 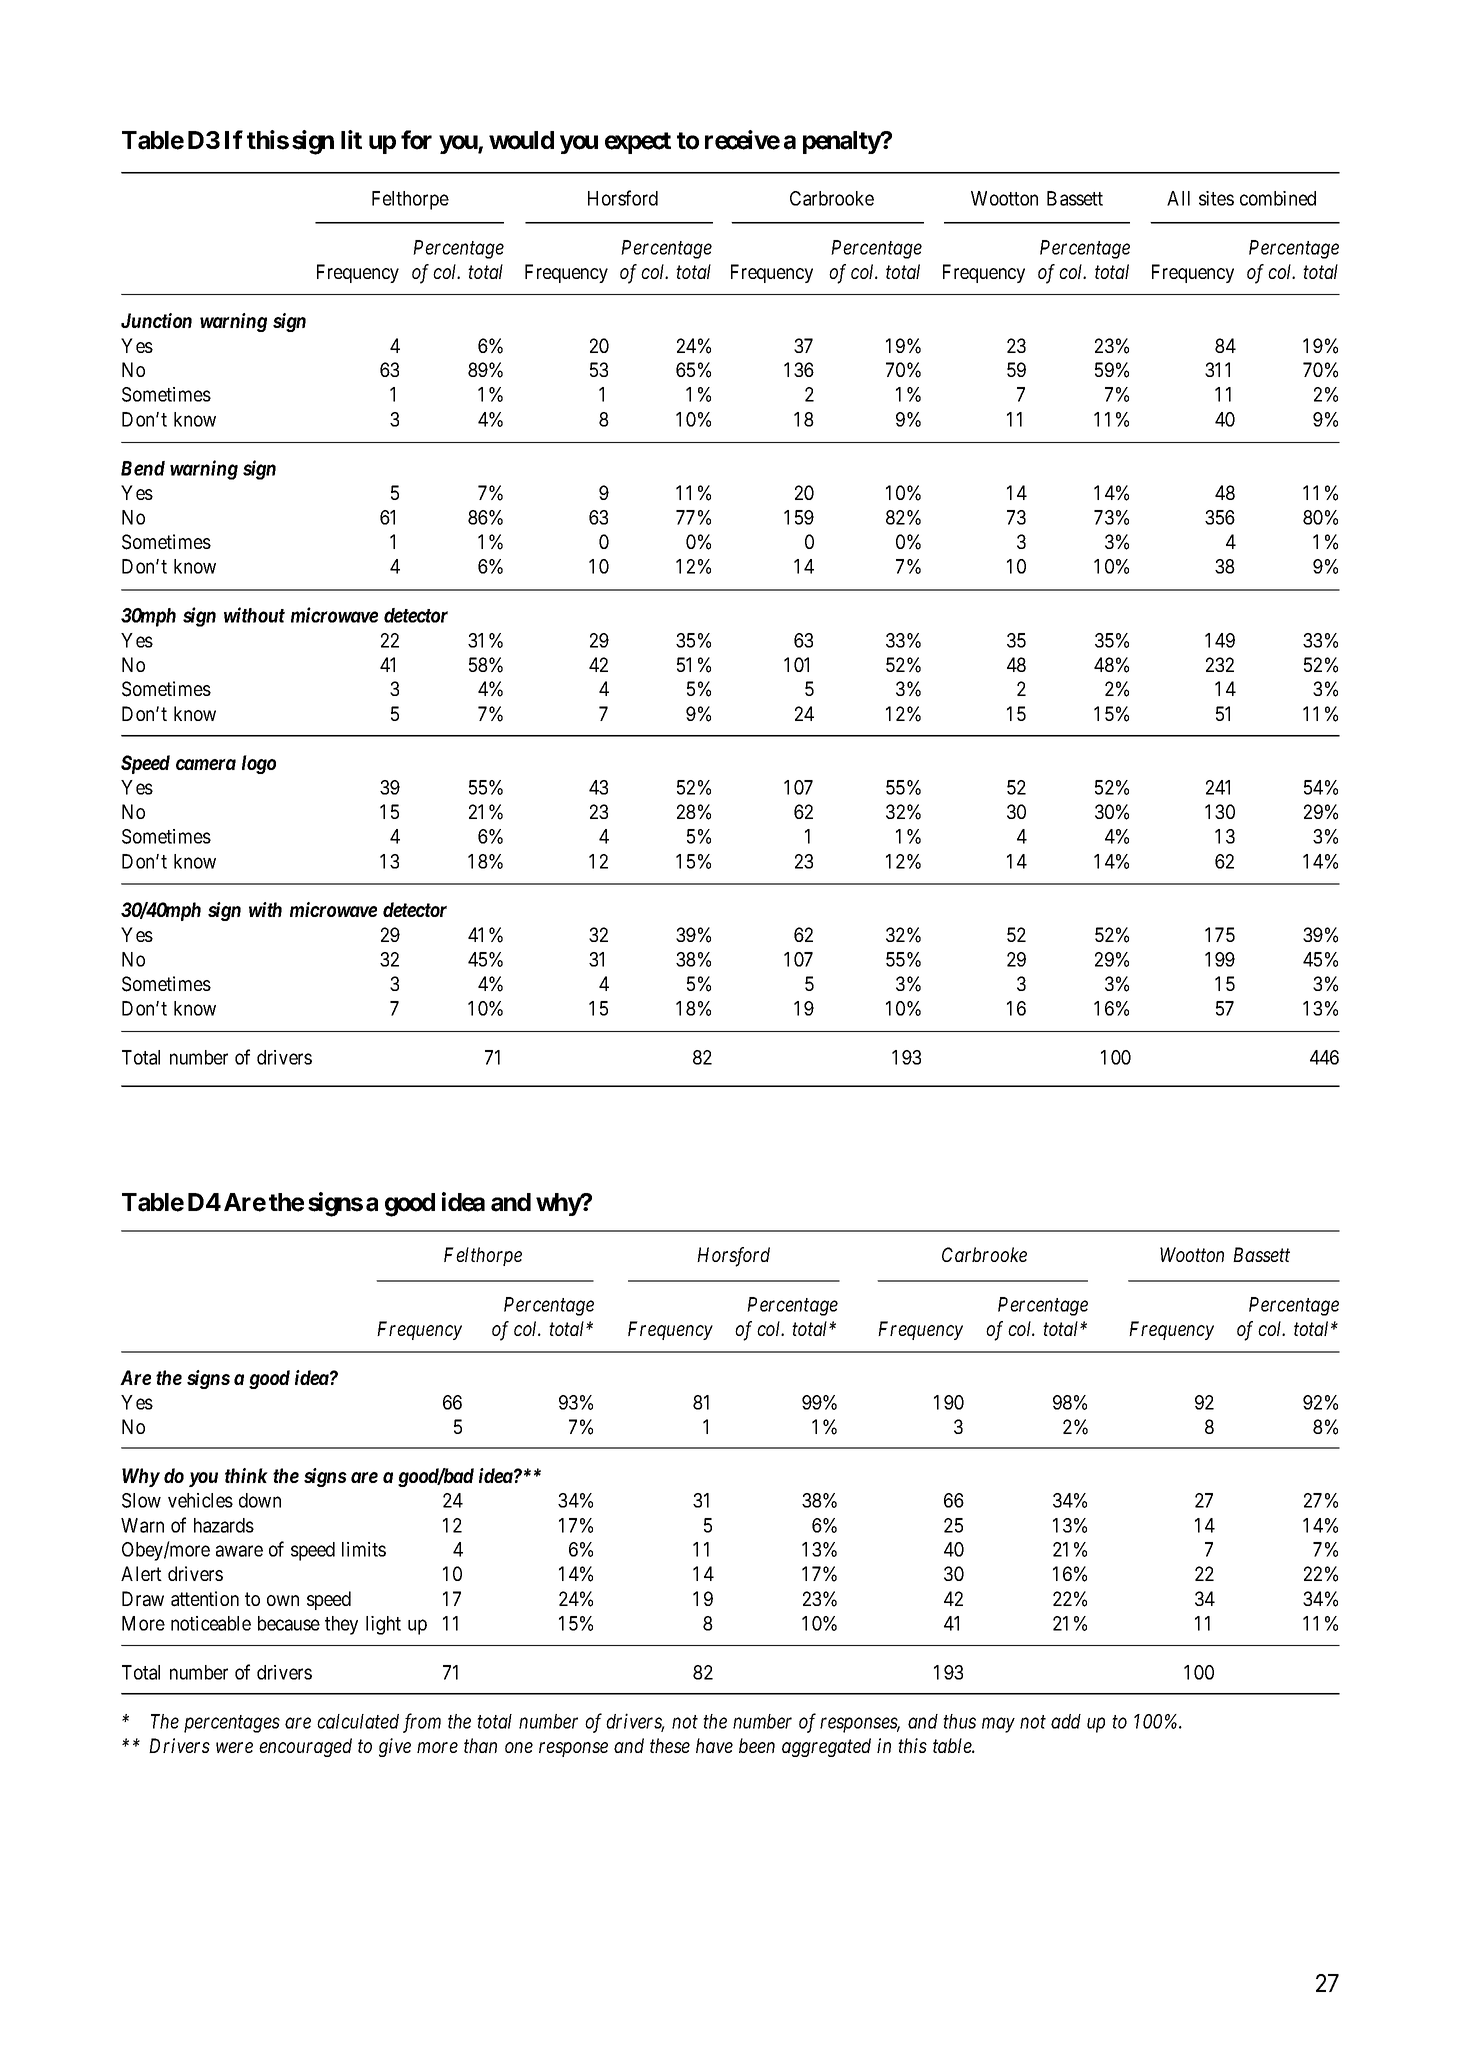 What do you see at coordinates (364, 1549) in the image?
I see `limits` at bounding box center [364, 1549].
